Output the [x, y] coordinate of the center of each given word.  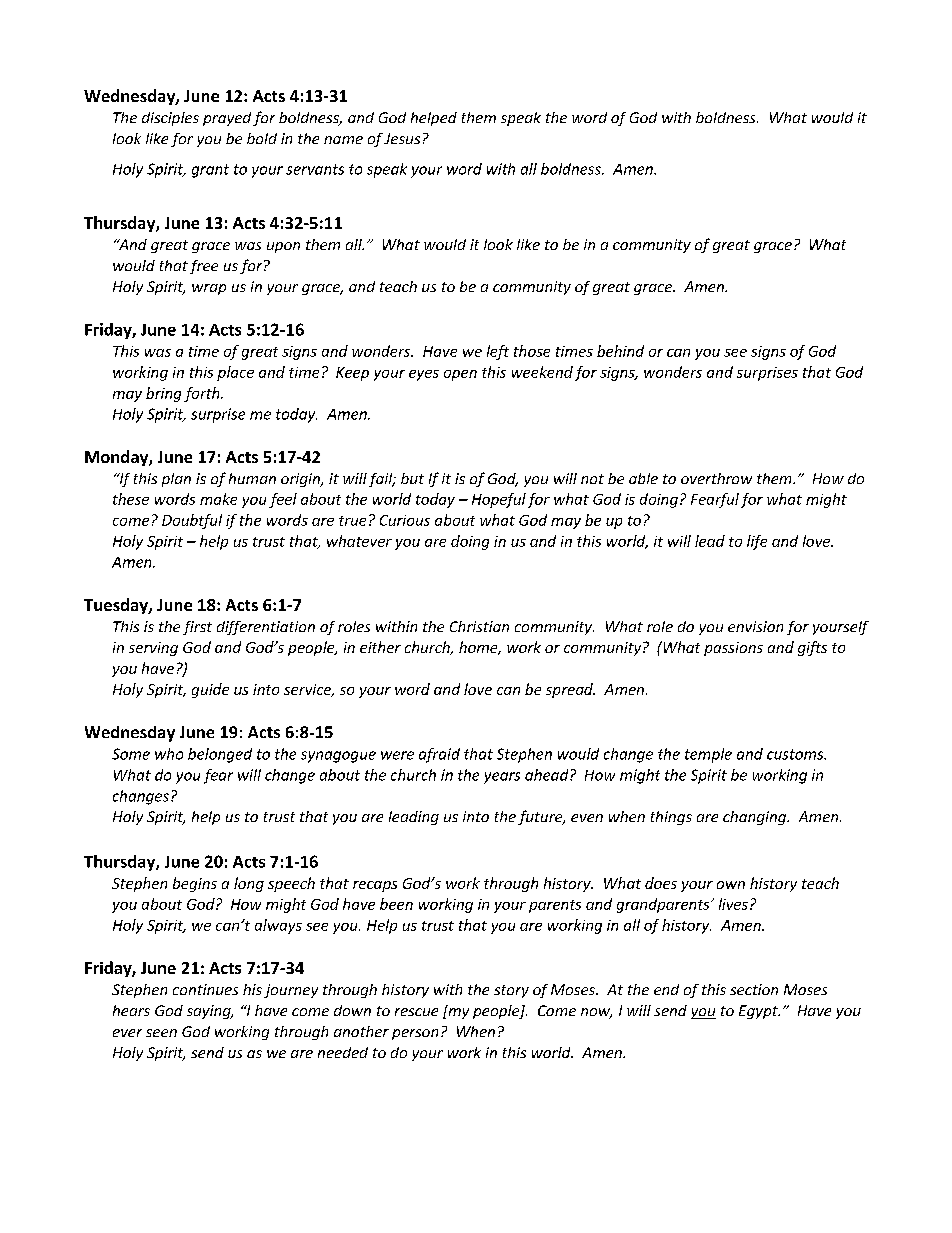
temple [708, 755]
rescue [416, 1012]
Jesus [402, 138]
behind [620, 351]
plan [176, 480]
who [169, 754]
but [412, 478]
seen [161, 1033]
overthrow [716, 478]
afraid [439, 755]
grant [210, 171]
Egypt [759, 1012]
